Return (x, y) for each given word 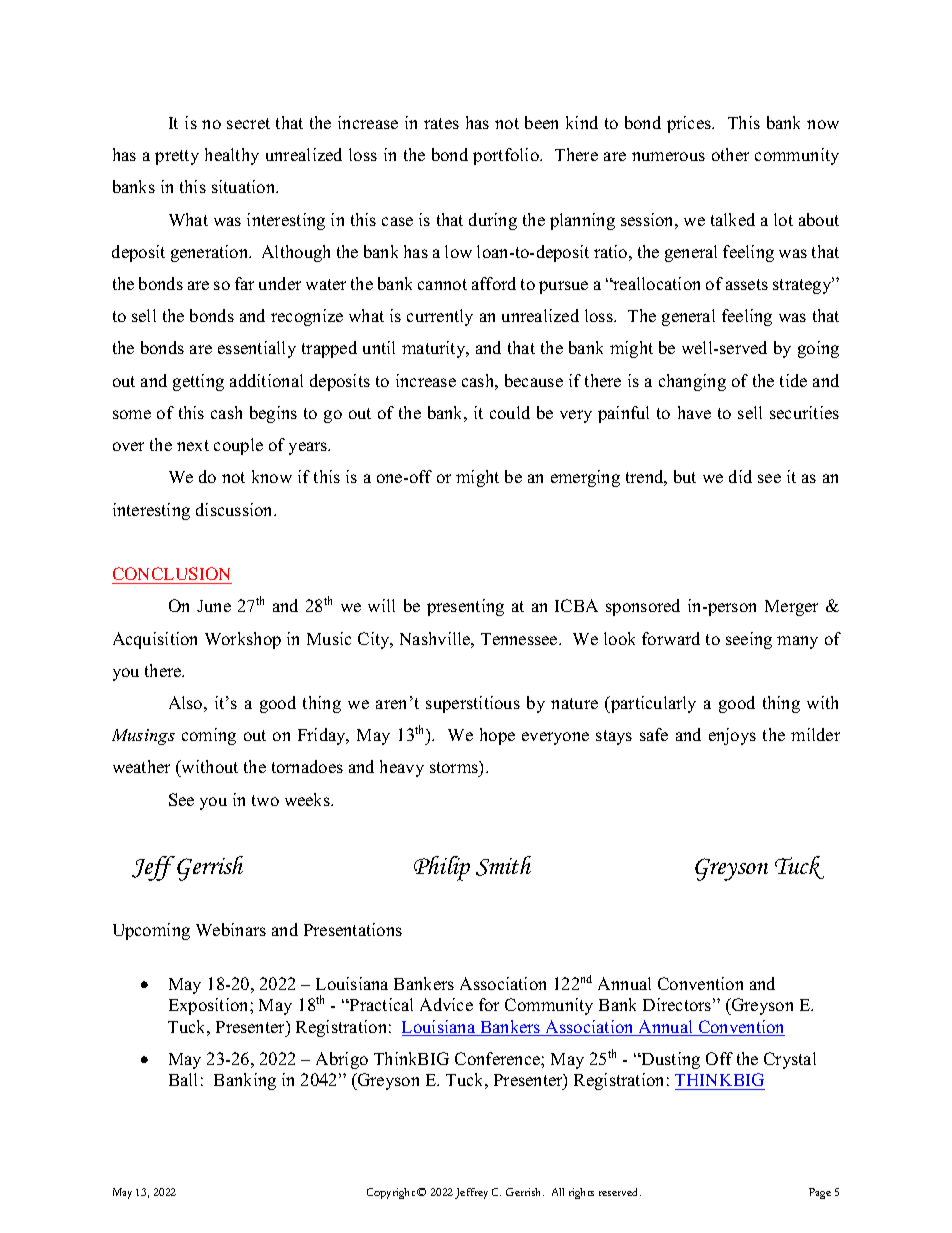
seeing (749, 640)
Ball (183, 1079)
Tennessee (520, 639)
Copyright (391, 1193)
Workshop (243, 640)
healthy (232, 156)
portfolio (507, 156)
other (730, 154)
